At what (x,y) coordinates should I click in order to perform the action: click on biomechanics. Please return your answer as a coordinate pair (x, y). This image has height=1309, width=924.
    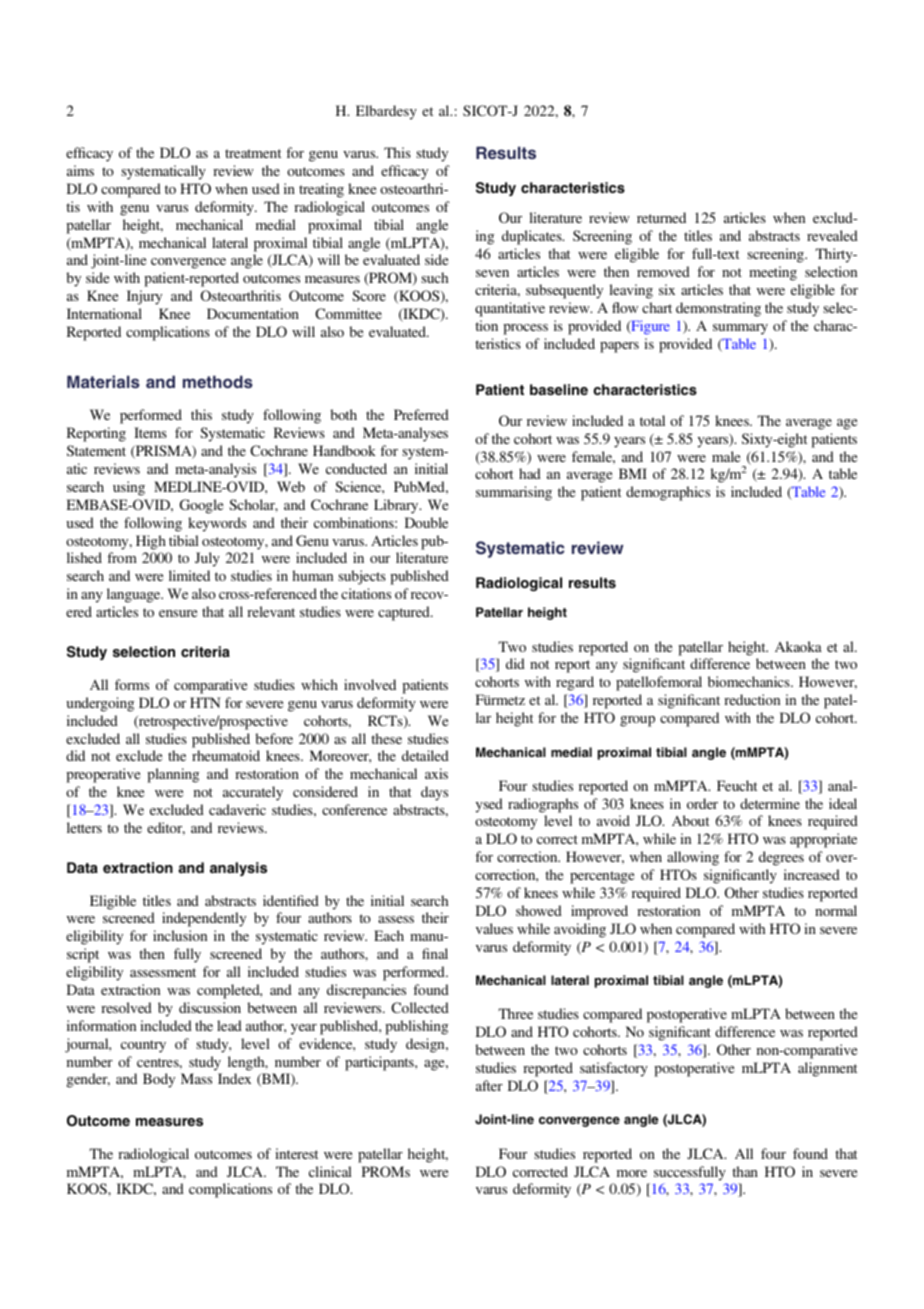
    Looking at the image, I should click on (750, 681).
